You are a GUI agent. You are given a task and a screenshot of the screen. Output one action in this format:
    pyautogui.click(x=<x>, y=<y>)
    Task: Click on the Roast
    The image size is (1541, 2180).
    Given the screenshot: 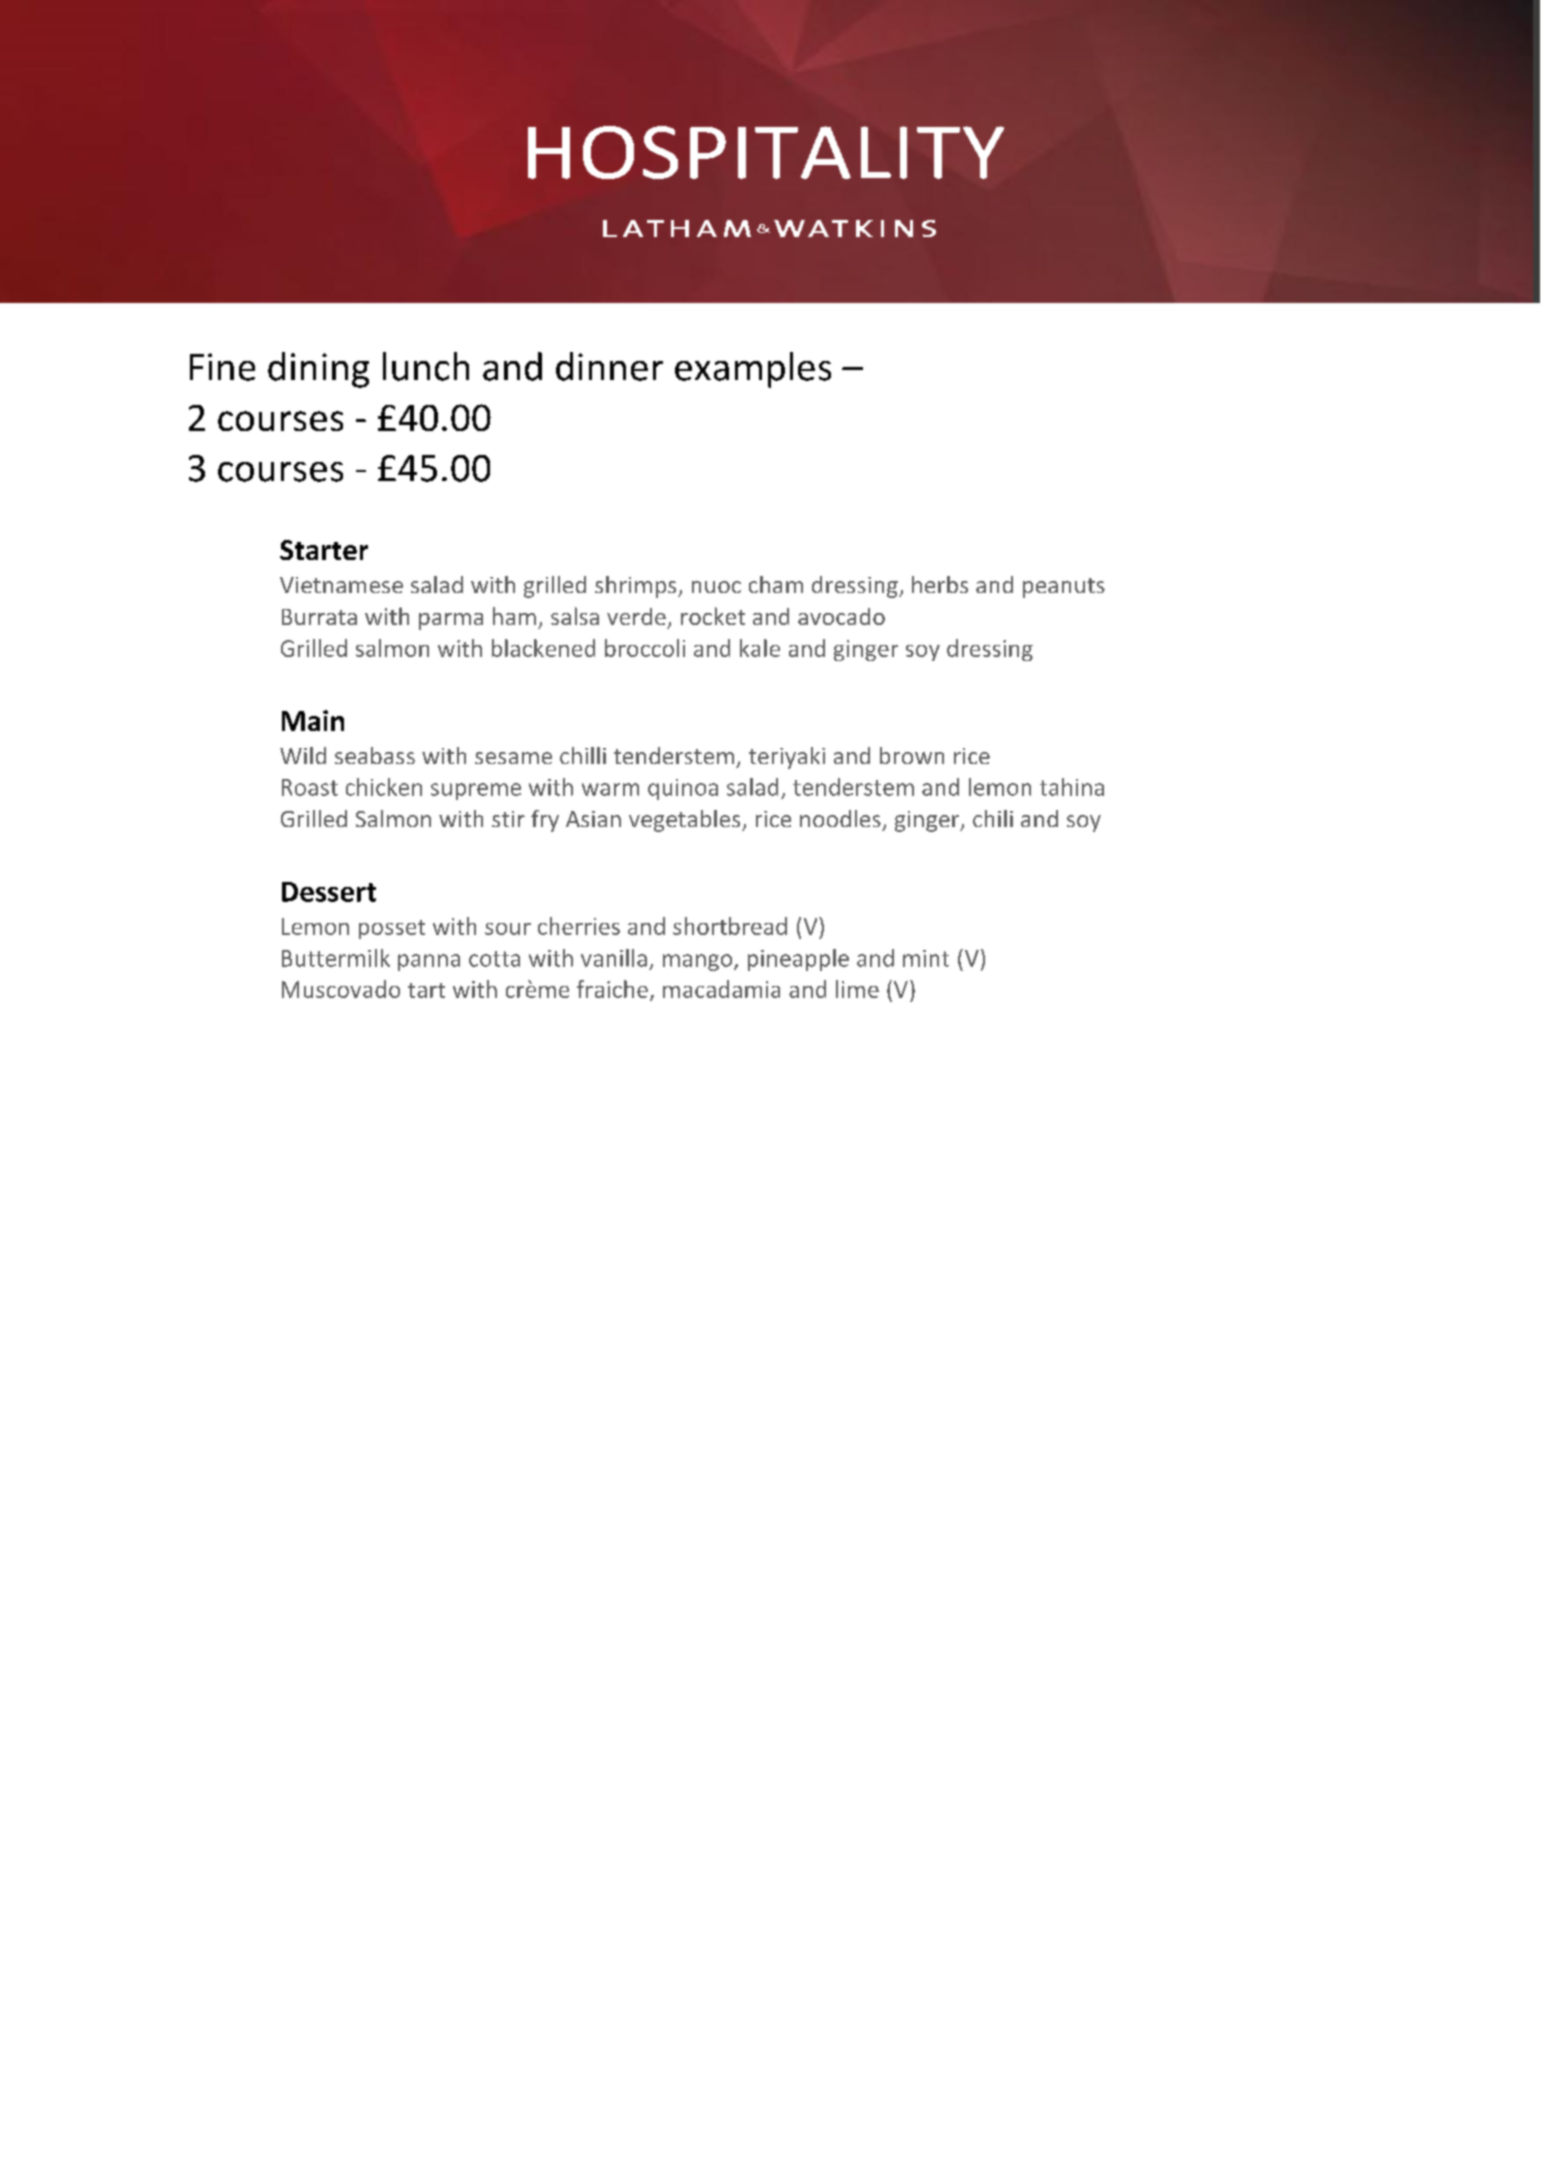 What is the action you would take?
    pyautogui.click(x=310, y=787)
